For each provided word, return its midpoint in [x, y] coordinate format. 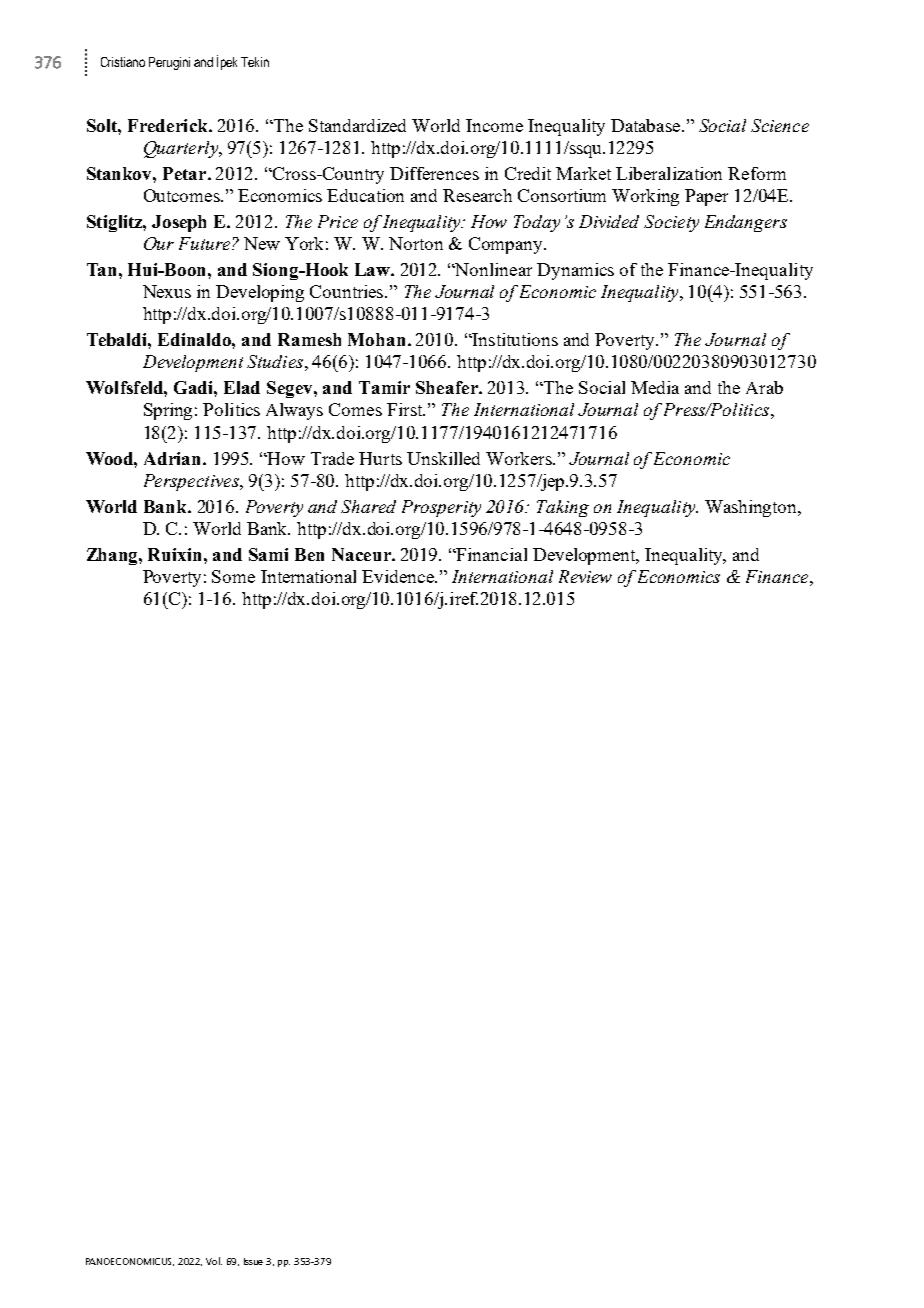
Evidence [399, 576]
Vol [214, 1261]
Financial [491, 554]
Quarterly [182, 149]
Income [494, 125]
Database [647, 125]
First [406, 409]
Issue [253, 1261]
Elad [242, 387]
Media [655, 387]
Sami [268, 554]
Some [233, 576]
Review [585, 576]
